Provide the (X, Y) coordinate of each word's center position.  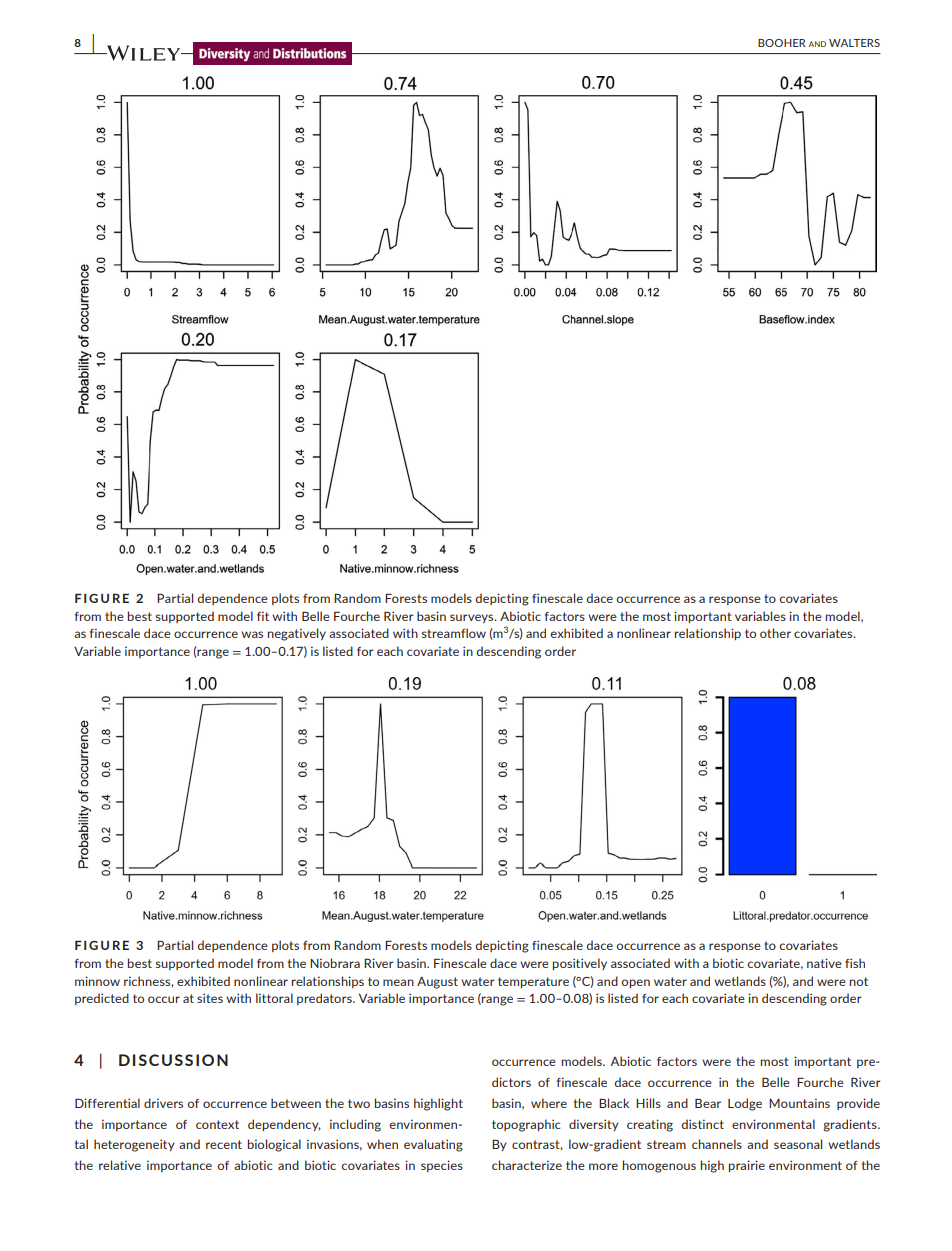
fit (263, 616)
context (217, 1124)
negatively (297, 634)
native (824, 963)
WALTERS (854, 43)
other (775, 633)
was (252, 634)
